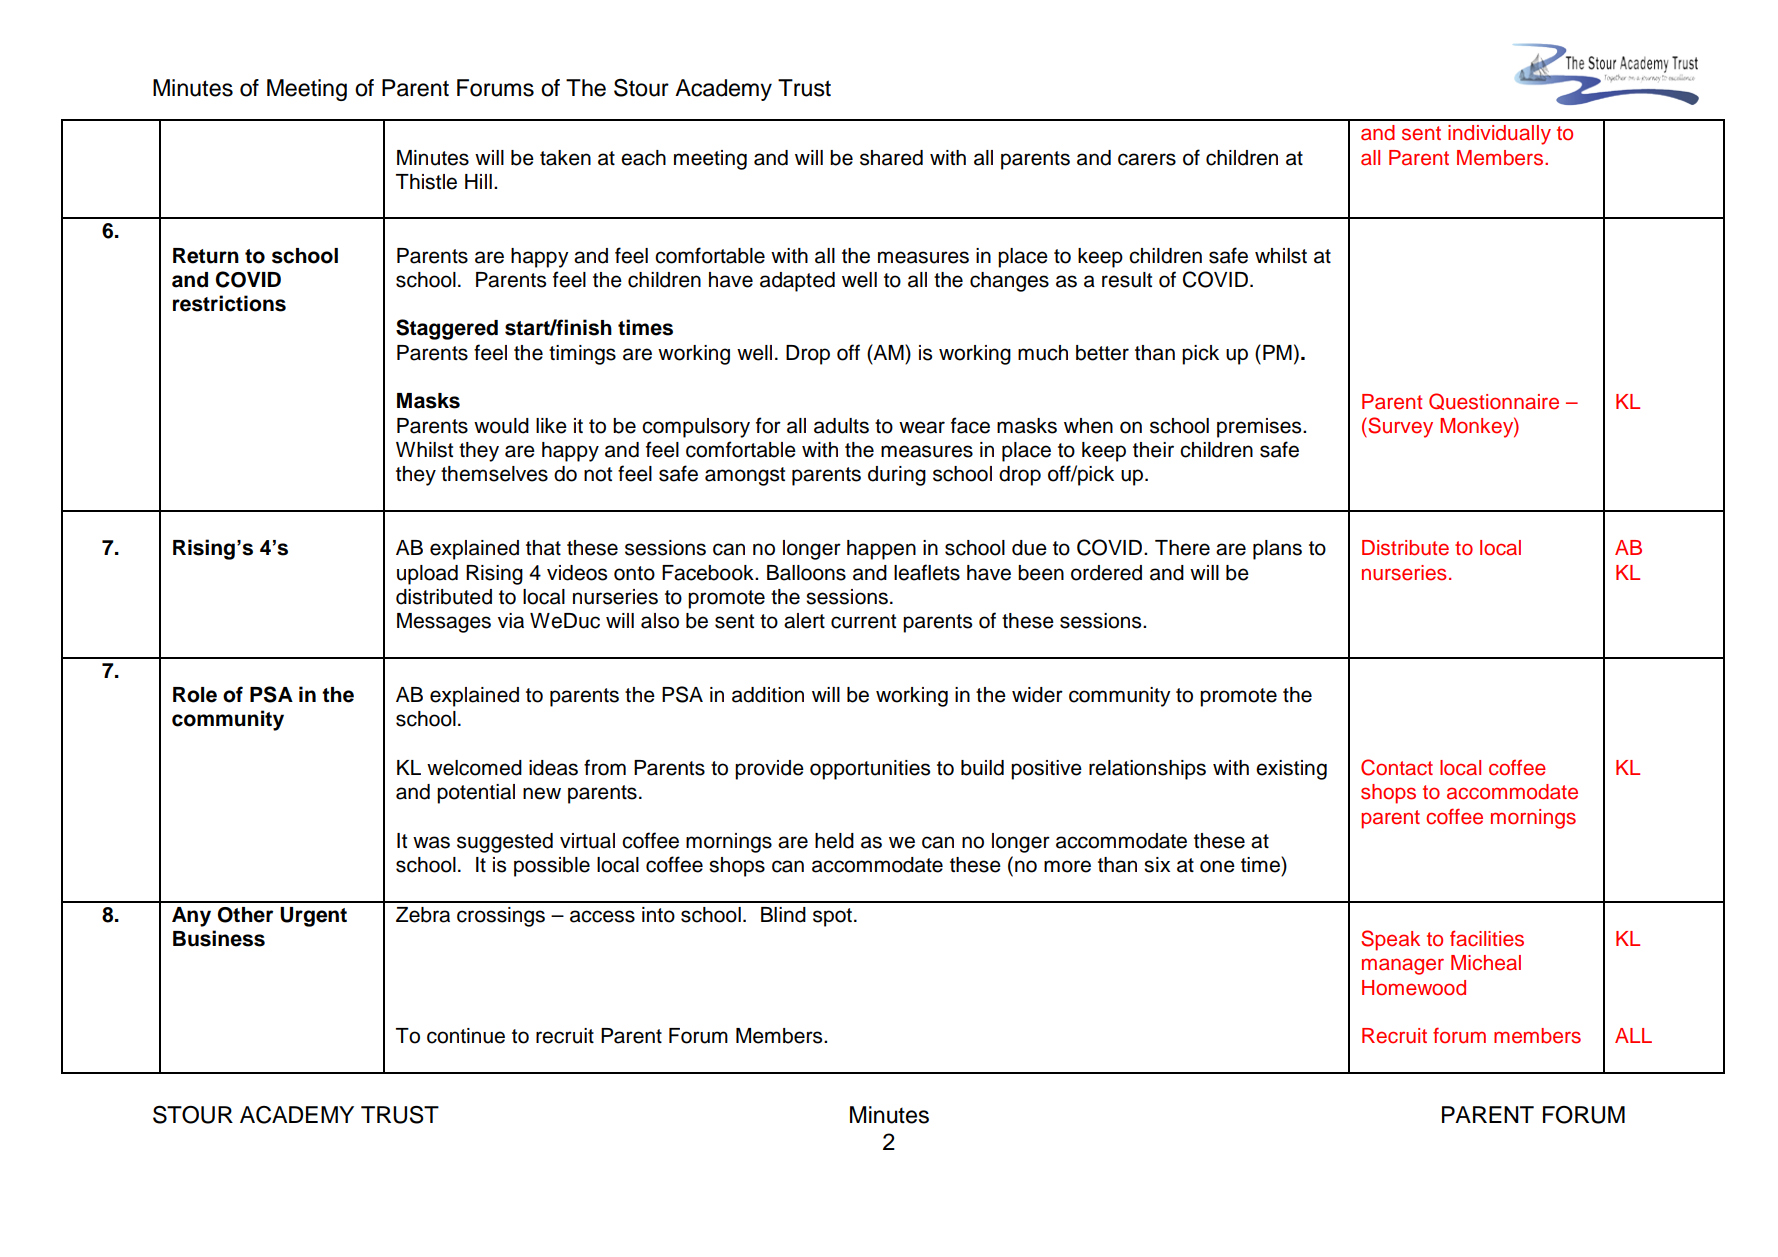 The width and height of the screenshot is (1778, 1257). Describe the element at coordinates (466, 1036) in the screenshot. I see `continue` at that location.
